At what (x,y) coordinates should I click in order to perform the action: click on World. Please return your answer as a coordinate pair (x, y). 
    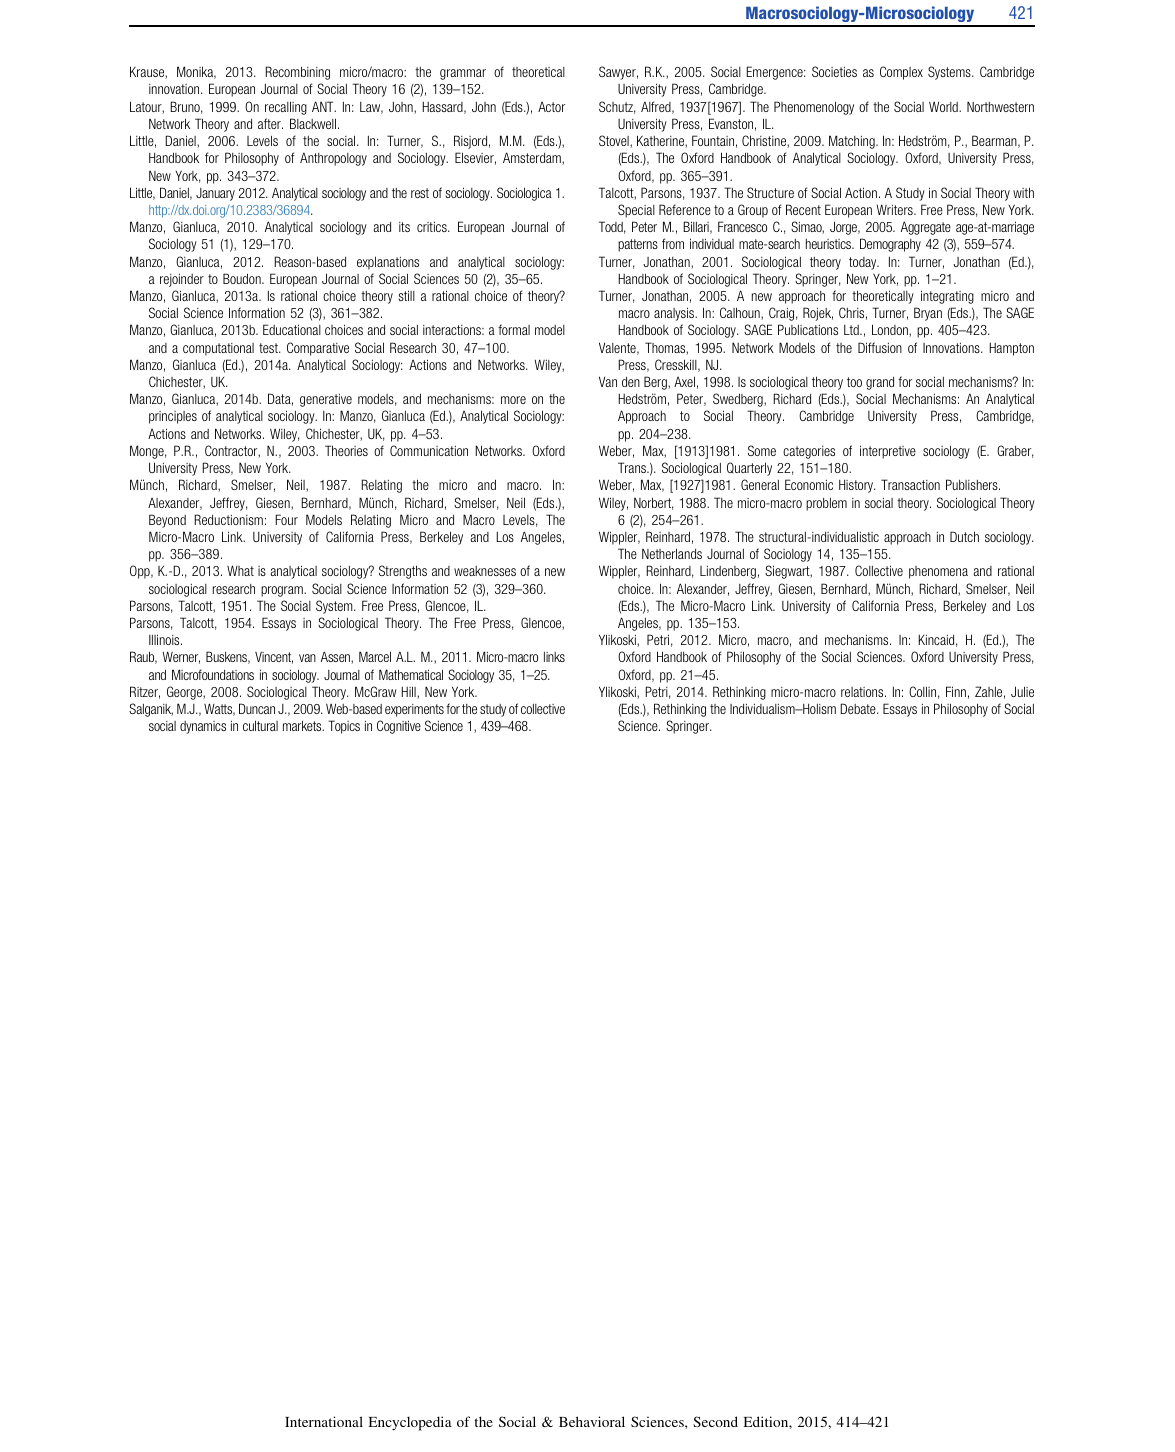
    Looking at the image, I should click on (944, 106).
